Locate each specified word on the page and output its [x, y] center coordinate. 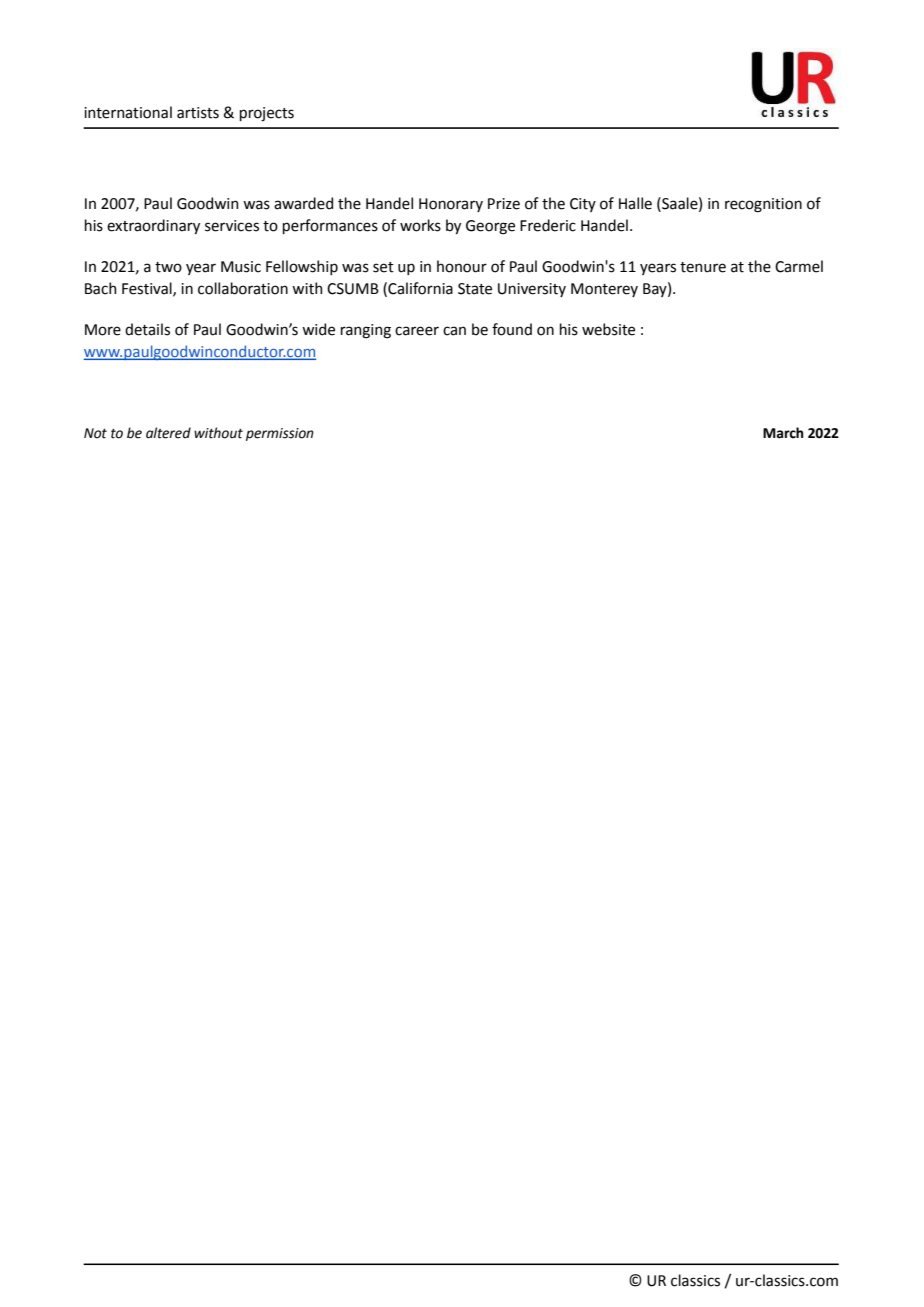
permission [280, 434]
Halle [635, 203]
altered [168, 433]
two [168, 267]
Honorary [451, 205]
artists [198, 113]
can [454, 331]
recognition [763, 205]
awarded [303, 203]
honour [462, 266]
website [608, 329]
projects [267, 114]
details [147, 329]
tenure [703, 267]
